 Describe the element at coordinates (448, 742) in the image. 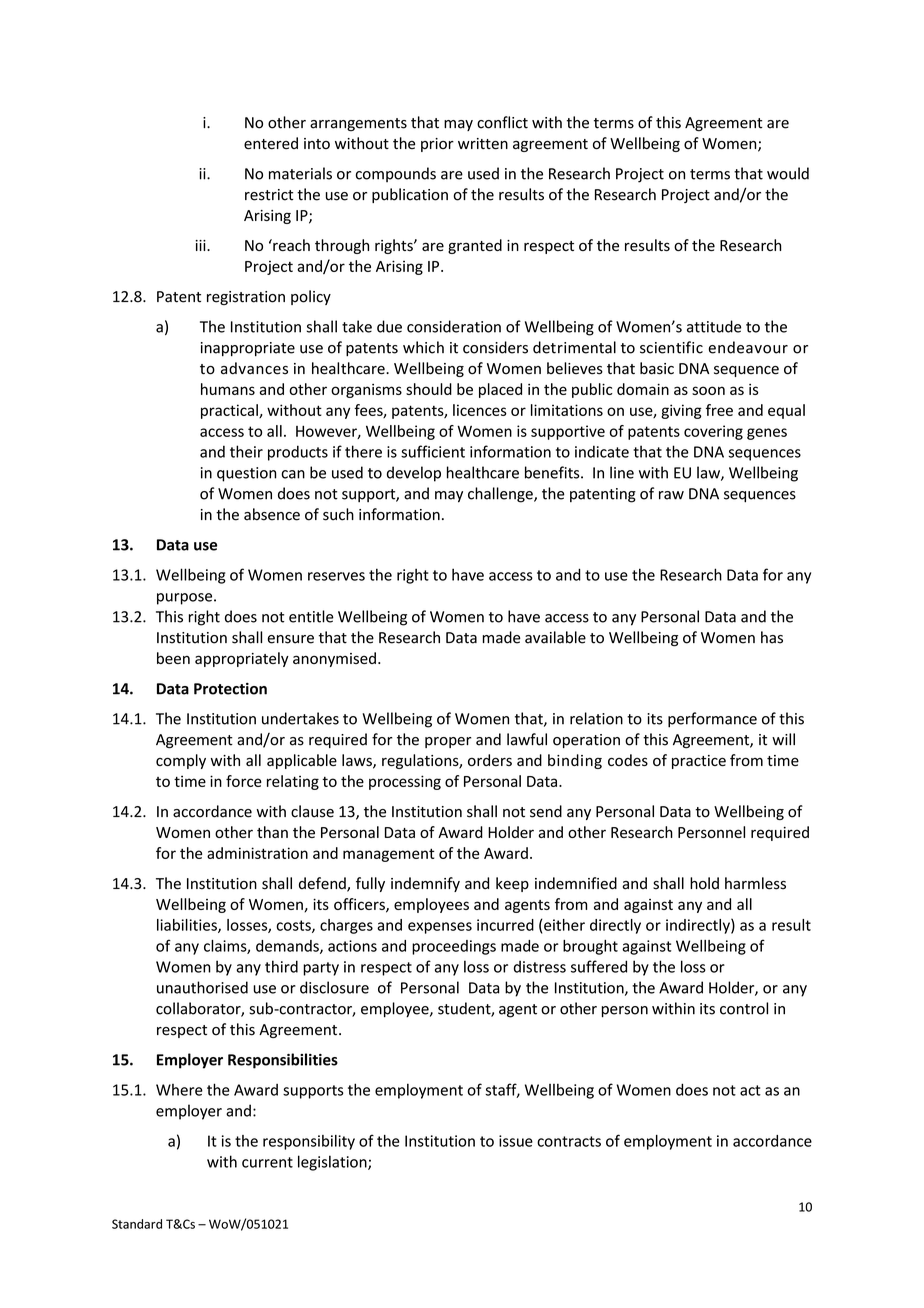

I see `proper` at that location.
